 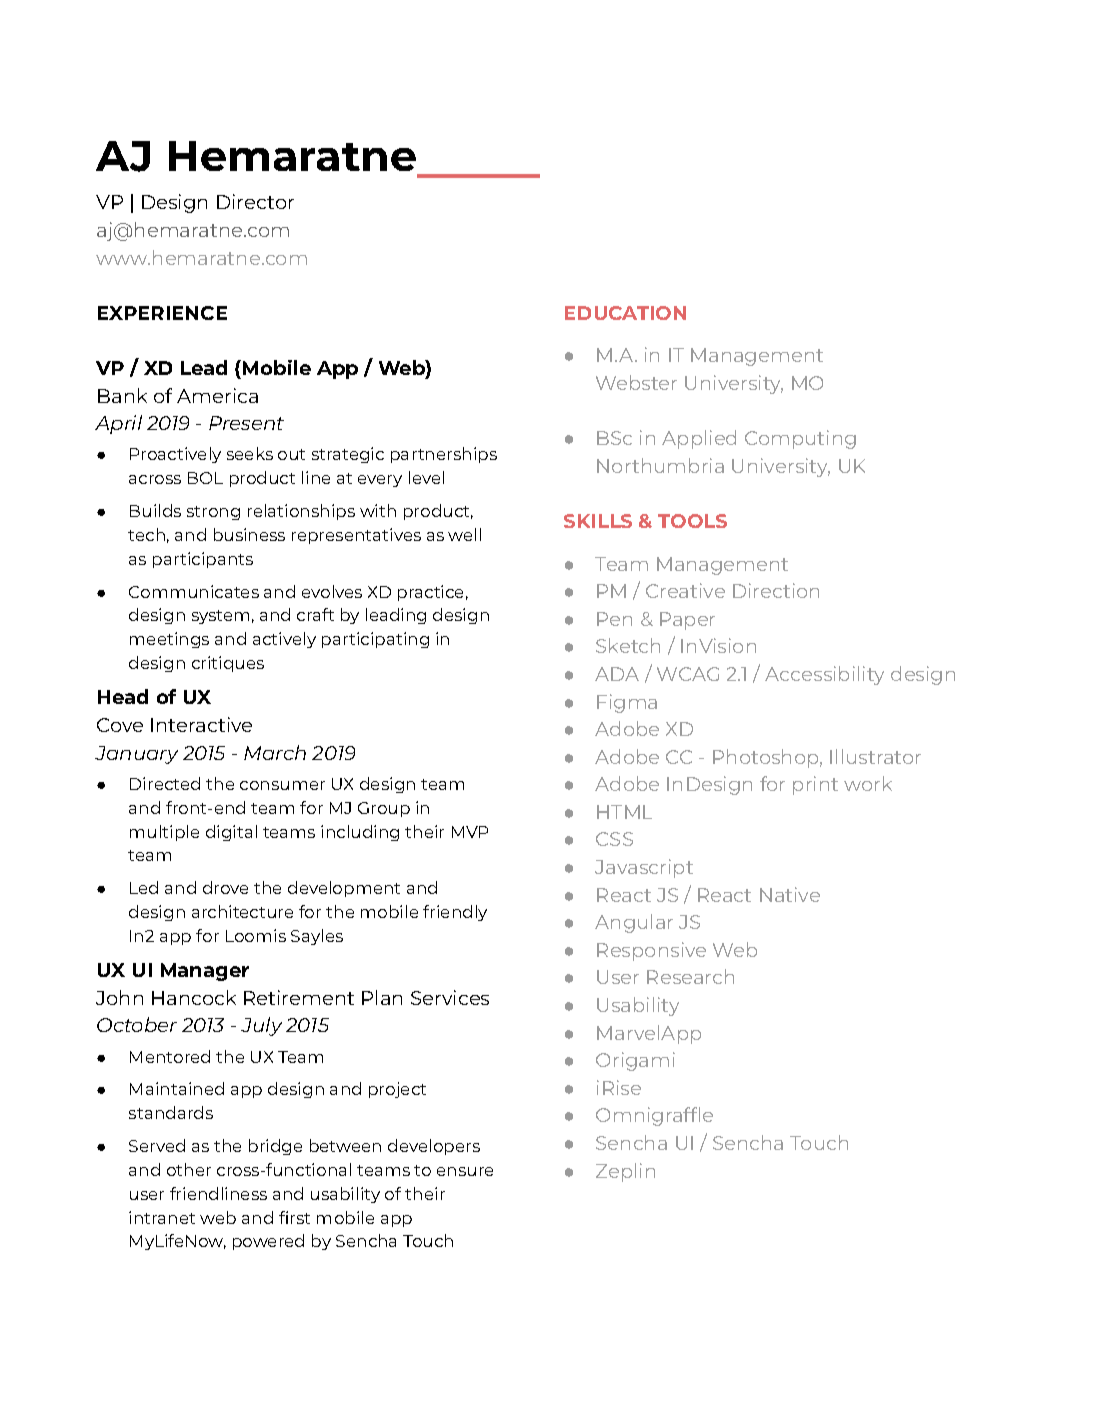 What do you see at coordinates (636, 382) in the page?
I see `Webster` at bounding box center [636, 382].
